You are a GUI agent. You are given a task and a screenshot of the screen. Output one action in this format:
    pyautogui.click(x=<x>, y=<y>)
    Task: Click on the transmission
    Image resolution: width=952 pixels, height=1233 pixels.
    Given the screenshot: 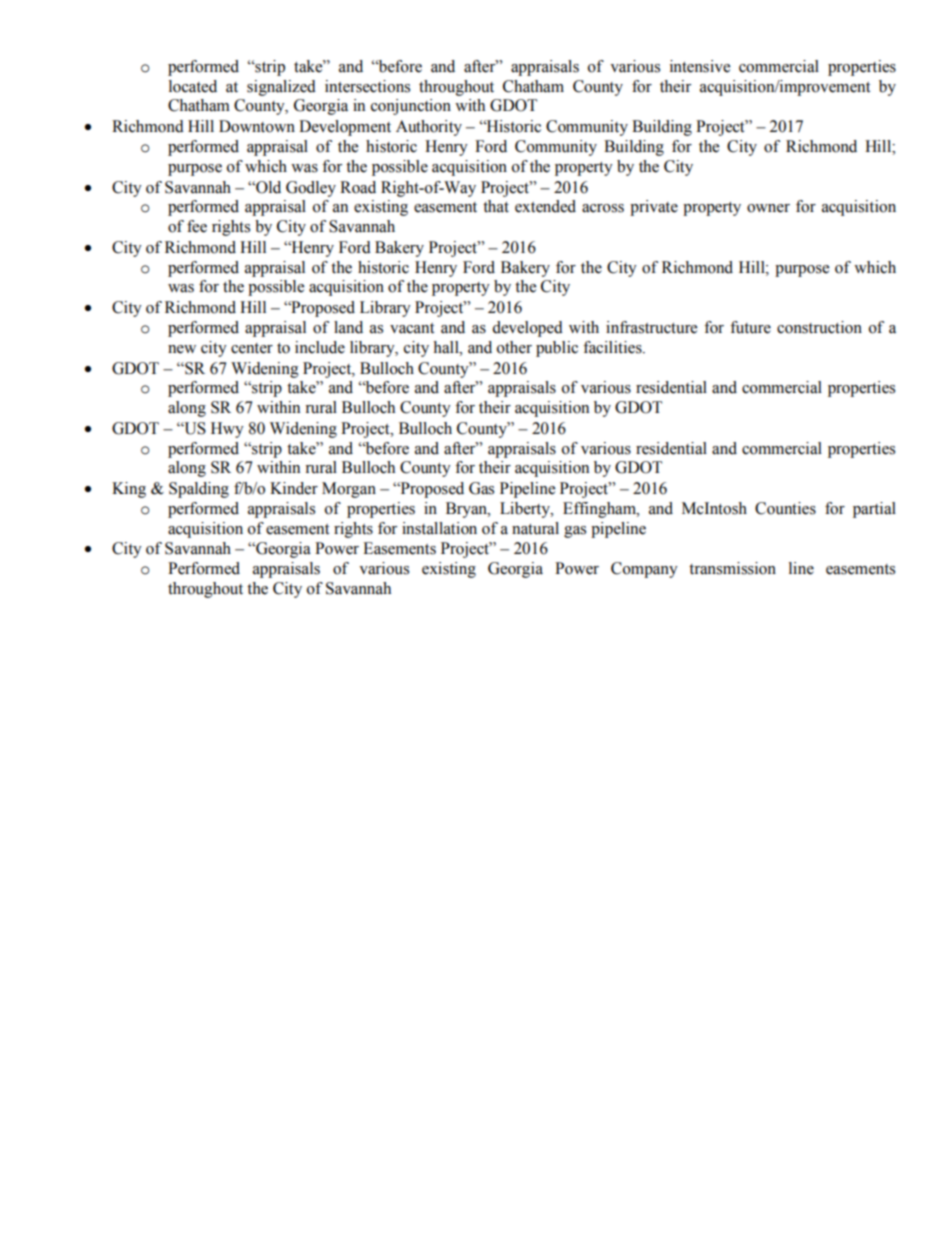 What is the action you would take?
    pyautogui.click(x=732, y=568)
